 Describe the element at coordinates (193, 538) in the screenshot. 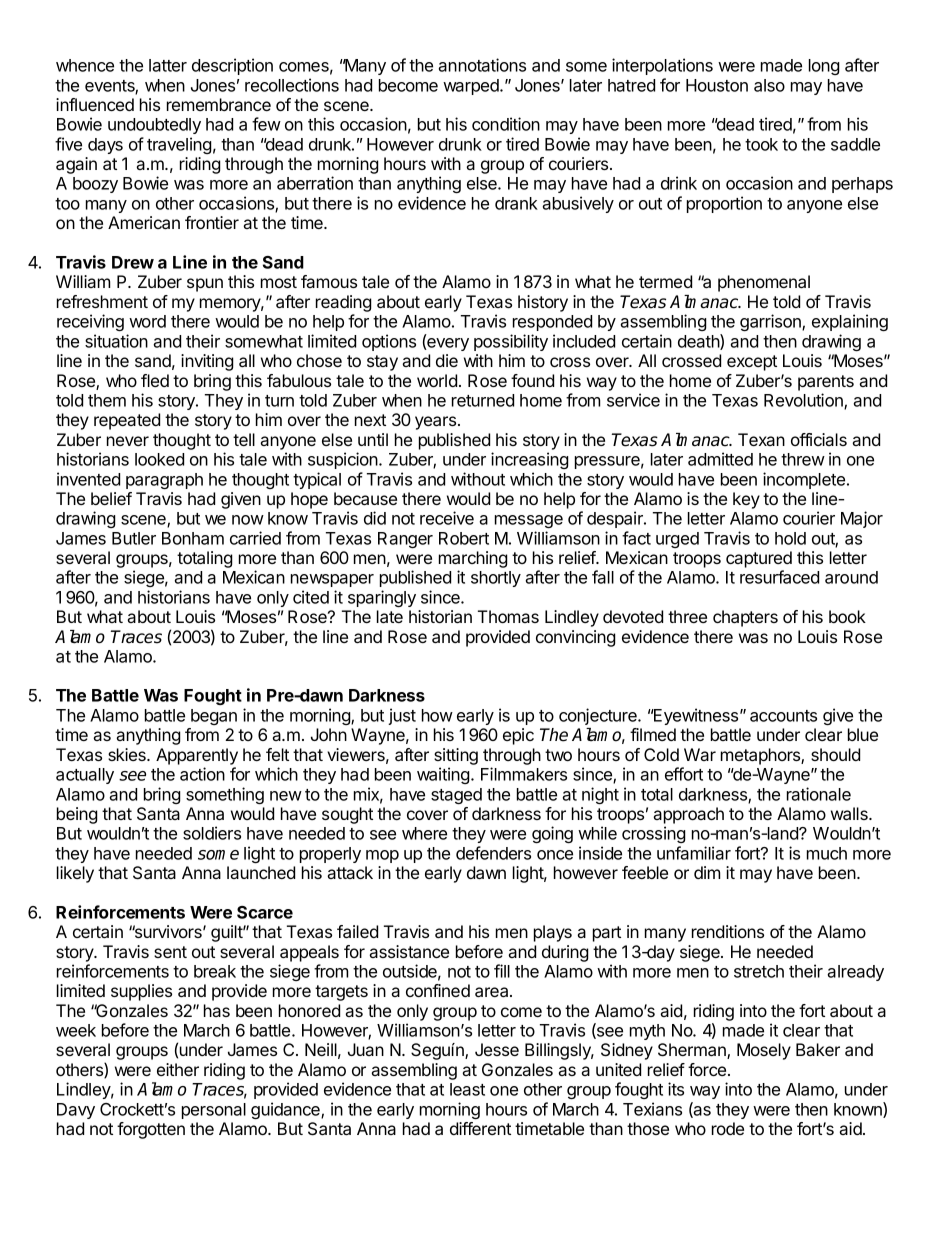

I see `Bonham` at that location.
